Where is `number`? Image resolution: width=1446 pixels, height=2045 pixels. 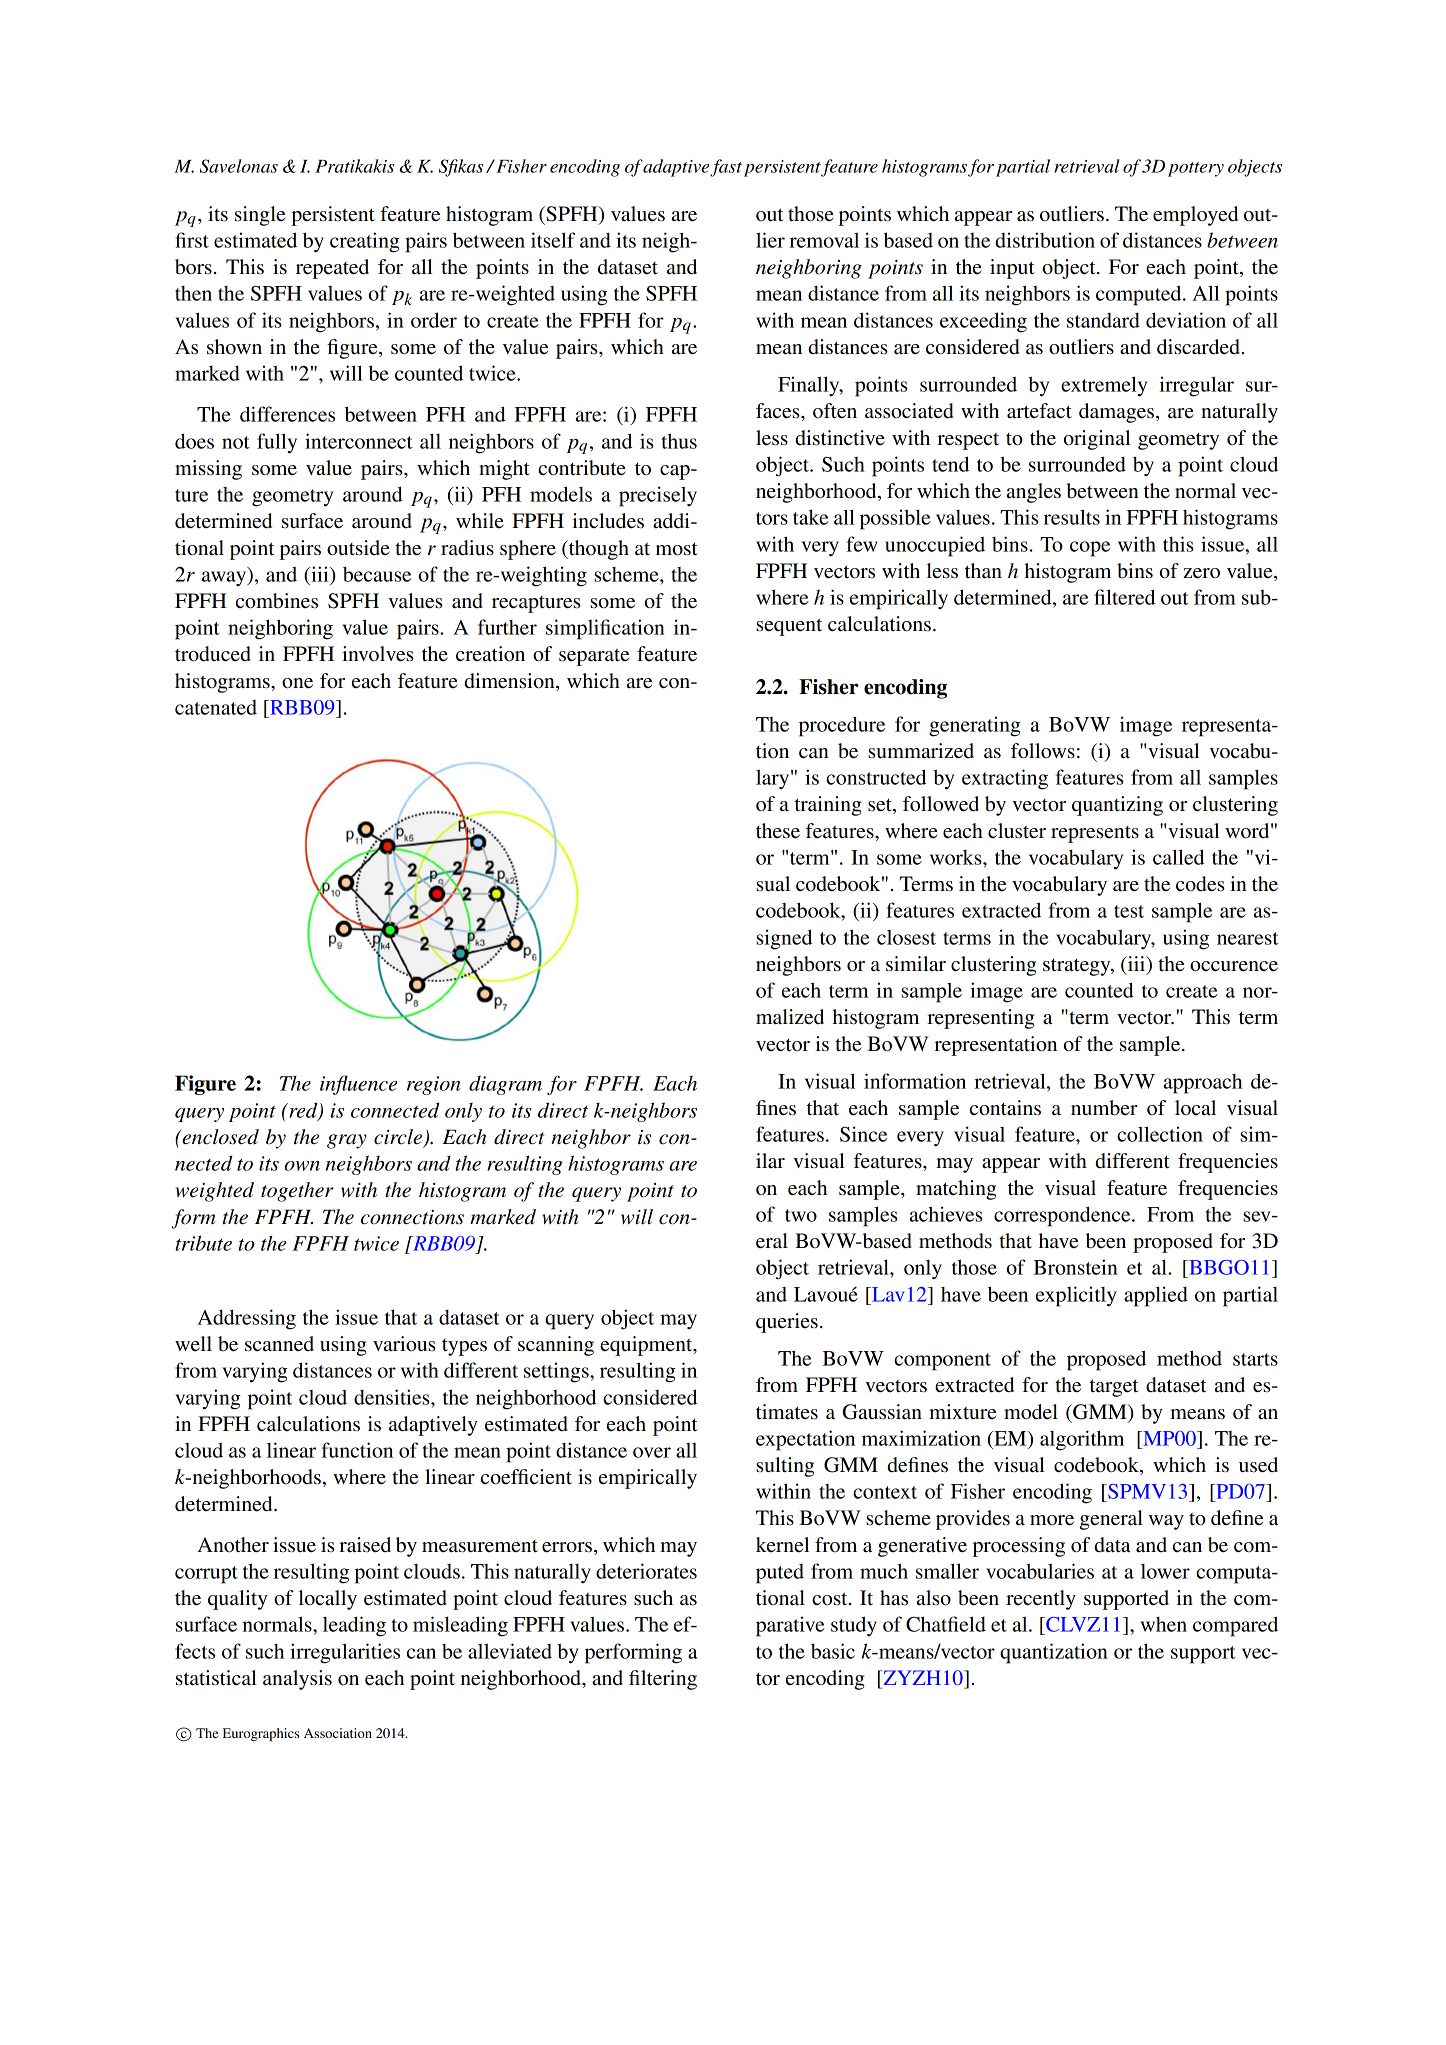 number is located at coordinates (1104, 1108).
